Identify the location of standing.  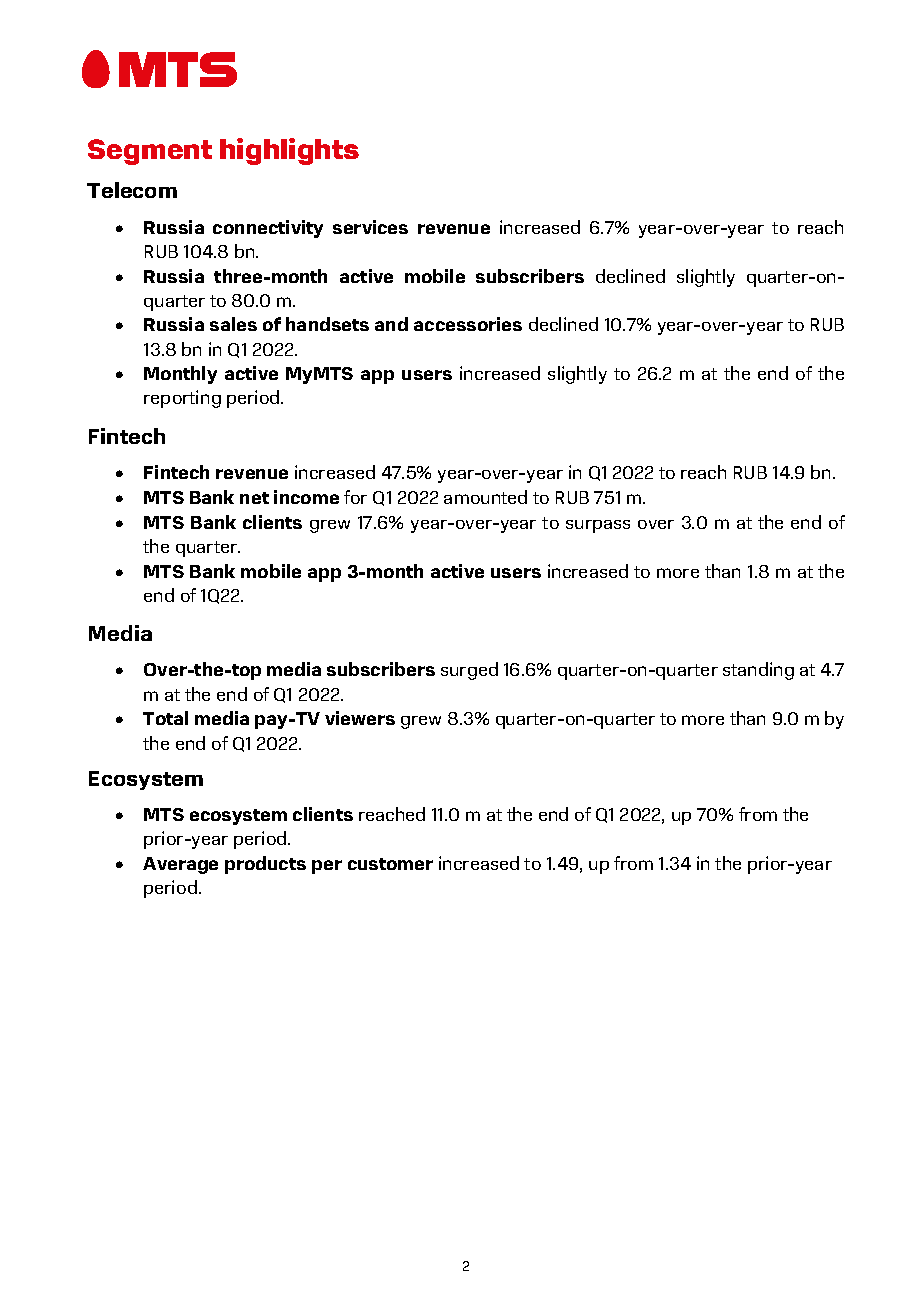
(758, 671).
